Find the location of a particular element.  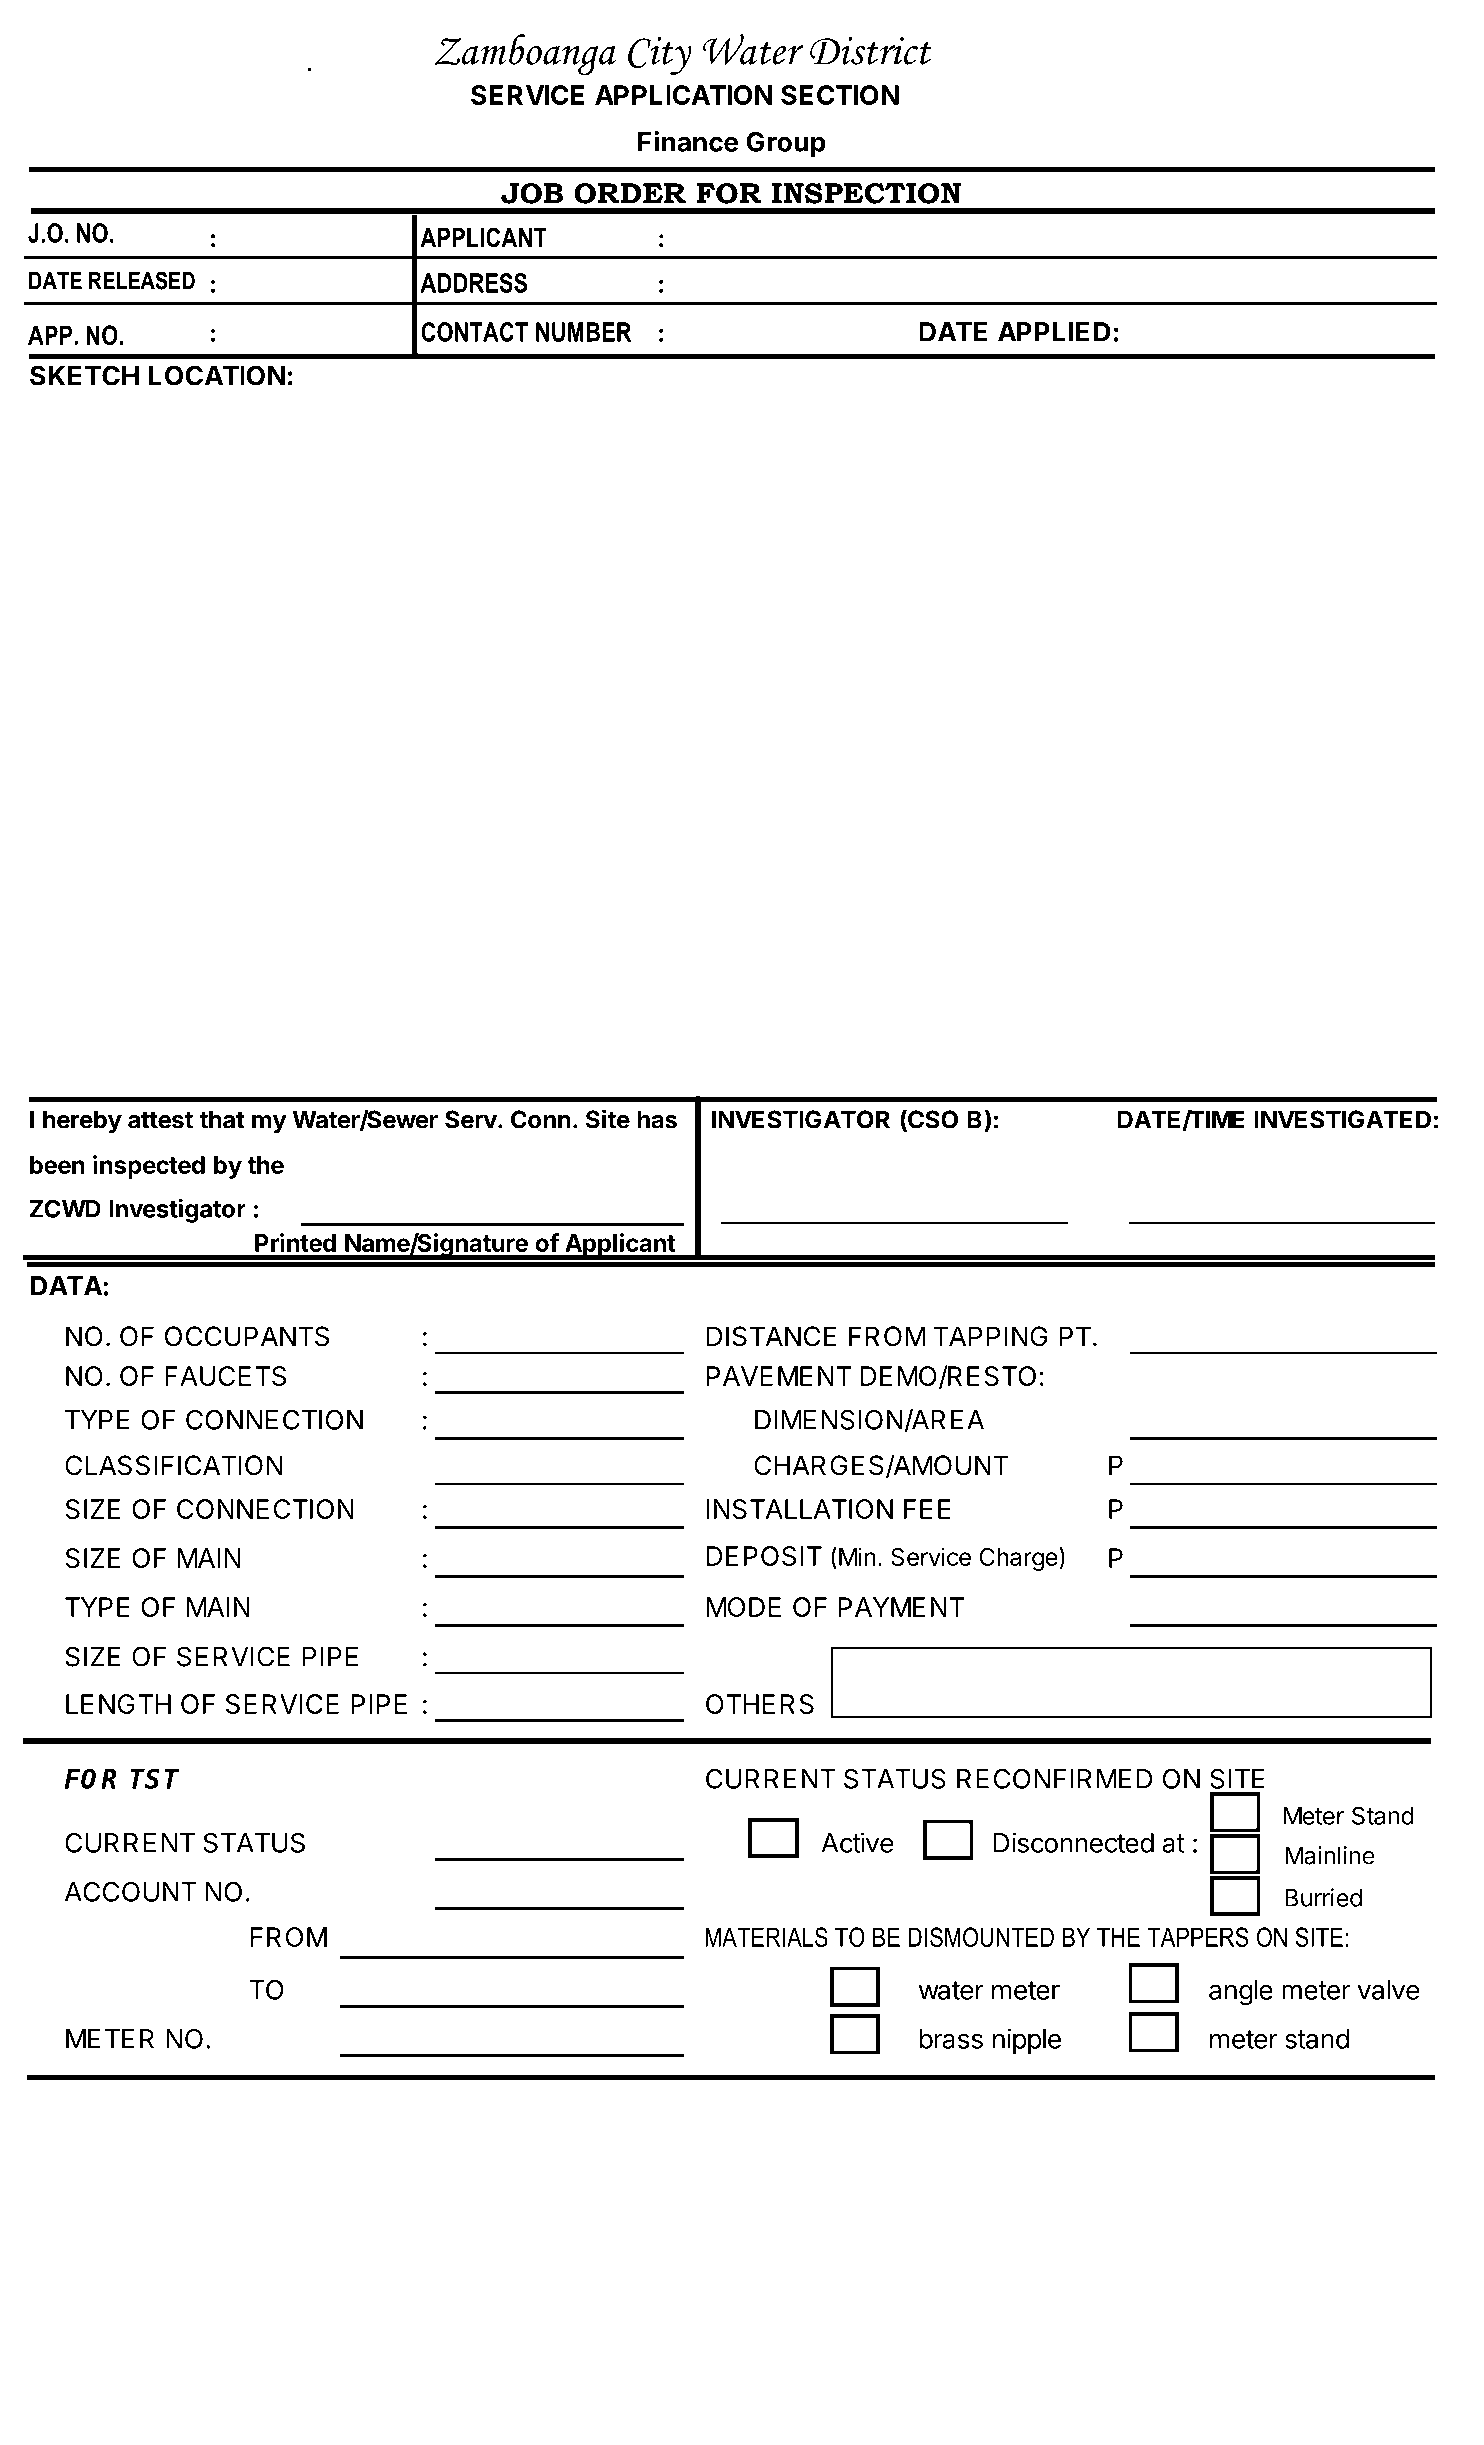

has is located at coordinates (657, 1119).
